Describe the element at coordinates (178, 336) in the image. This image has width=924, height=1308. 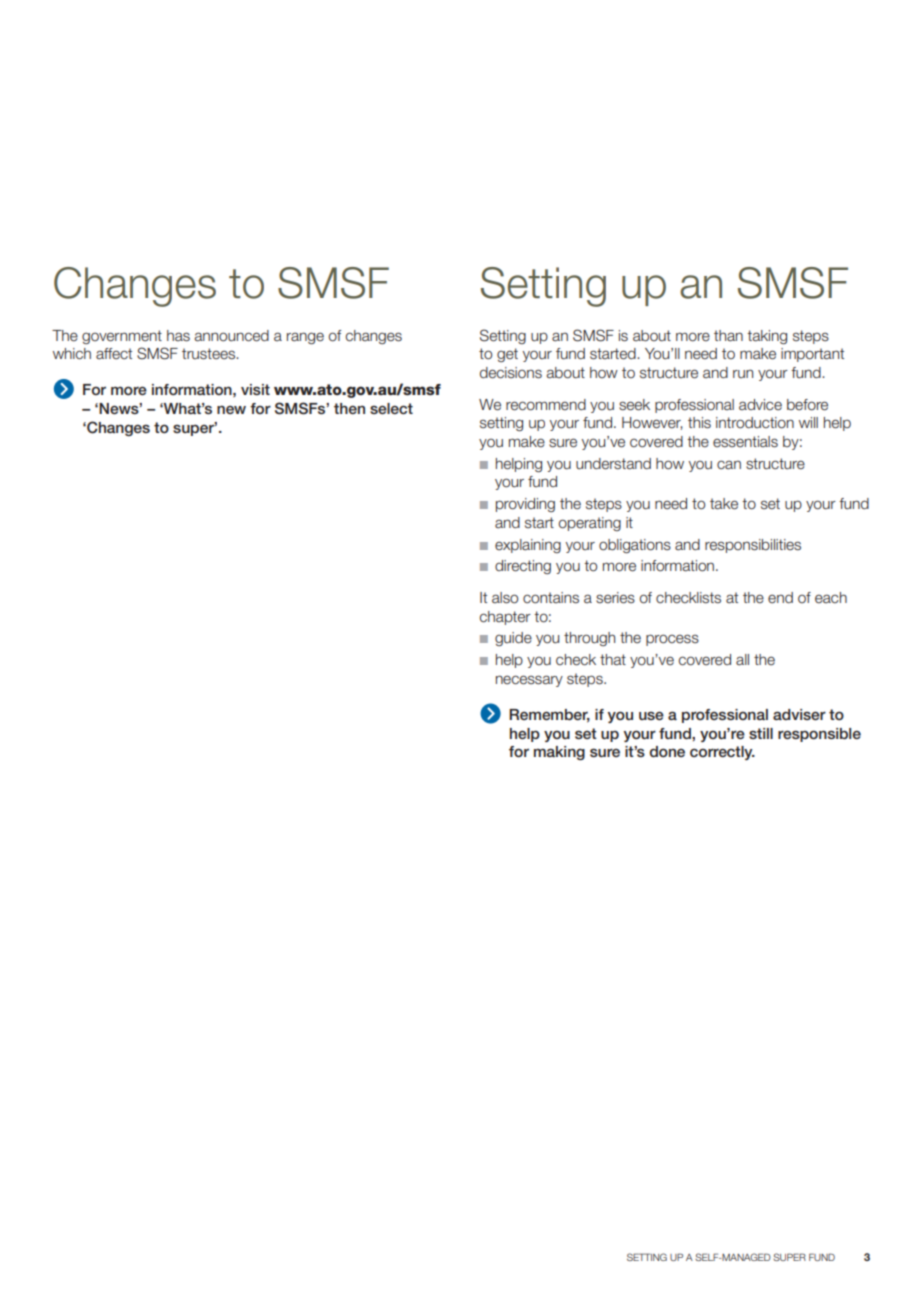
I see `has` at that location.
